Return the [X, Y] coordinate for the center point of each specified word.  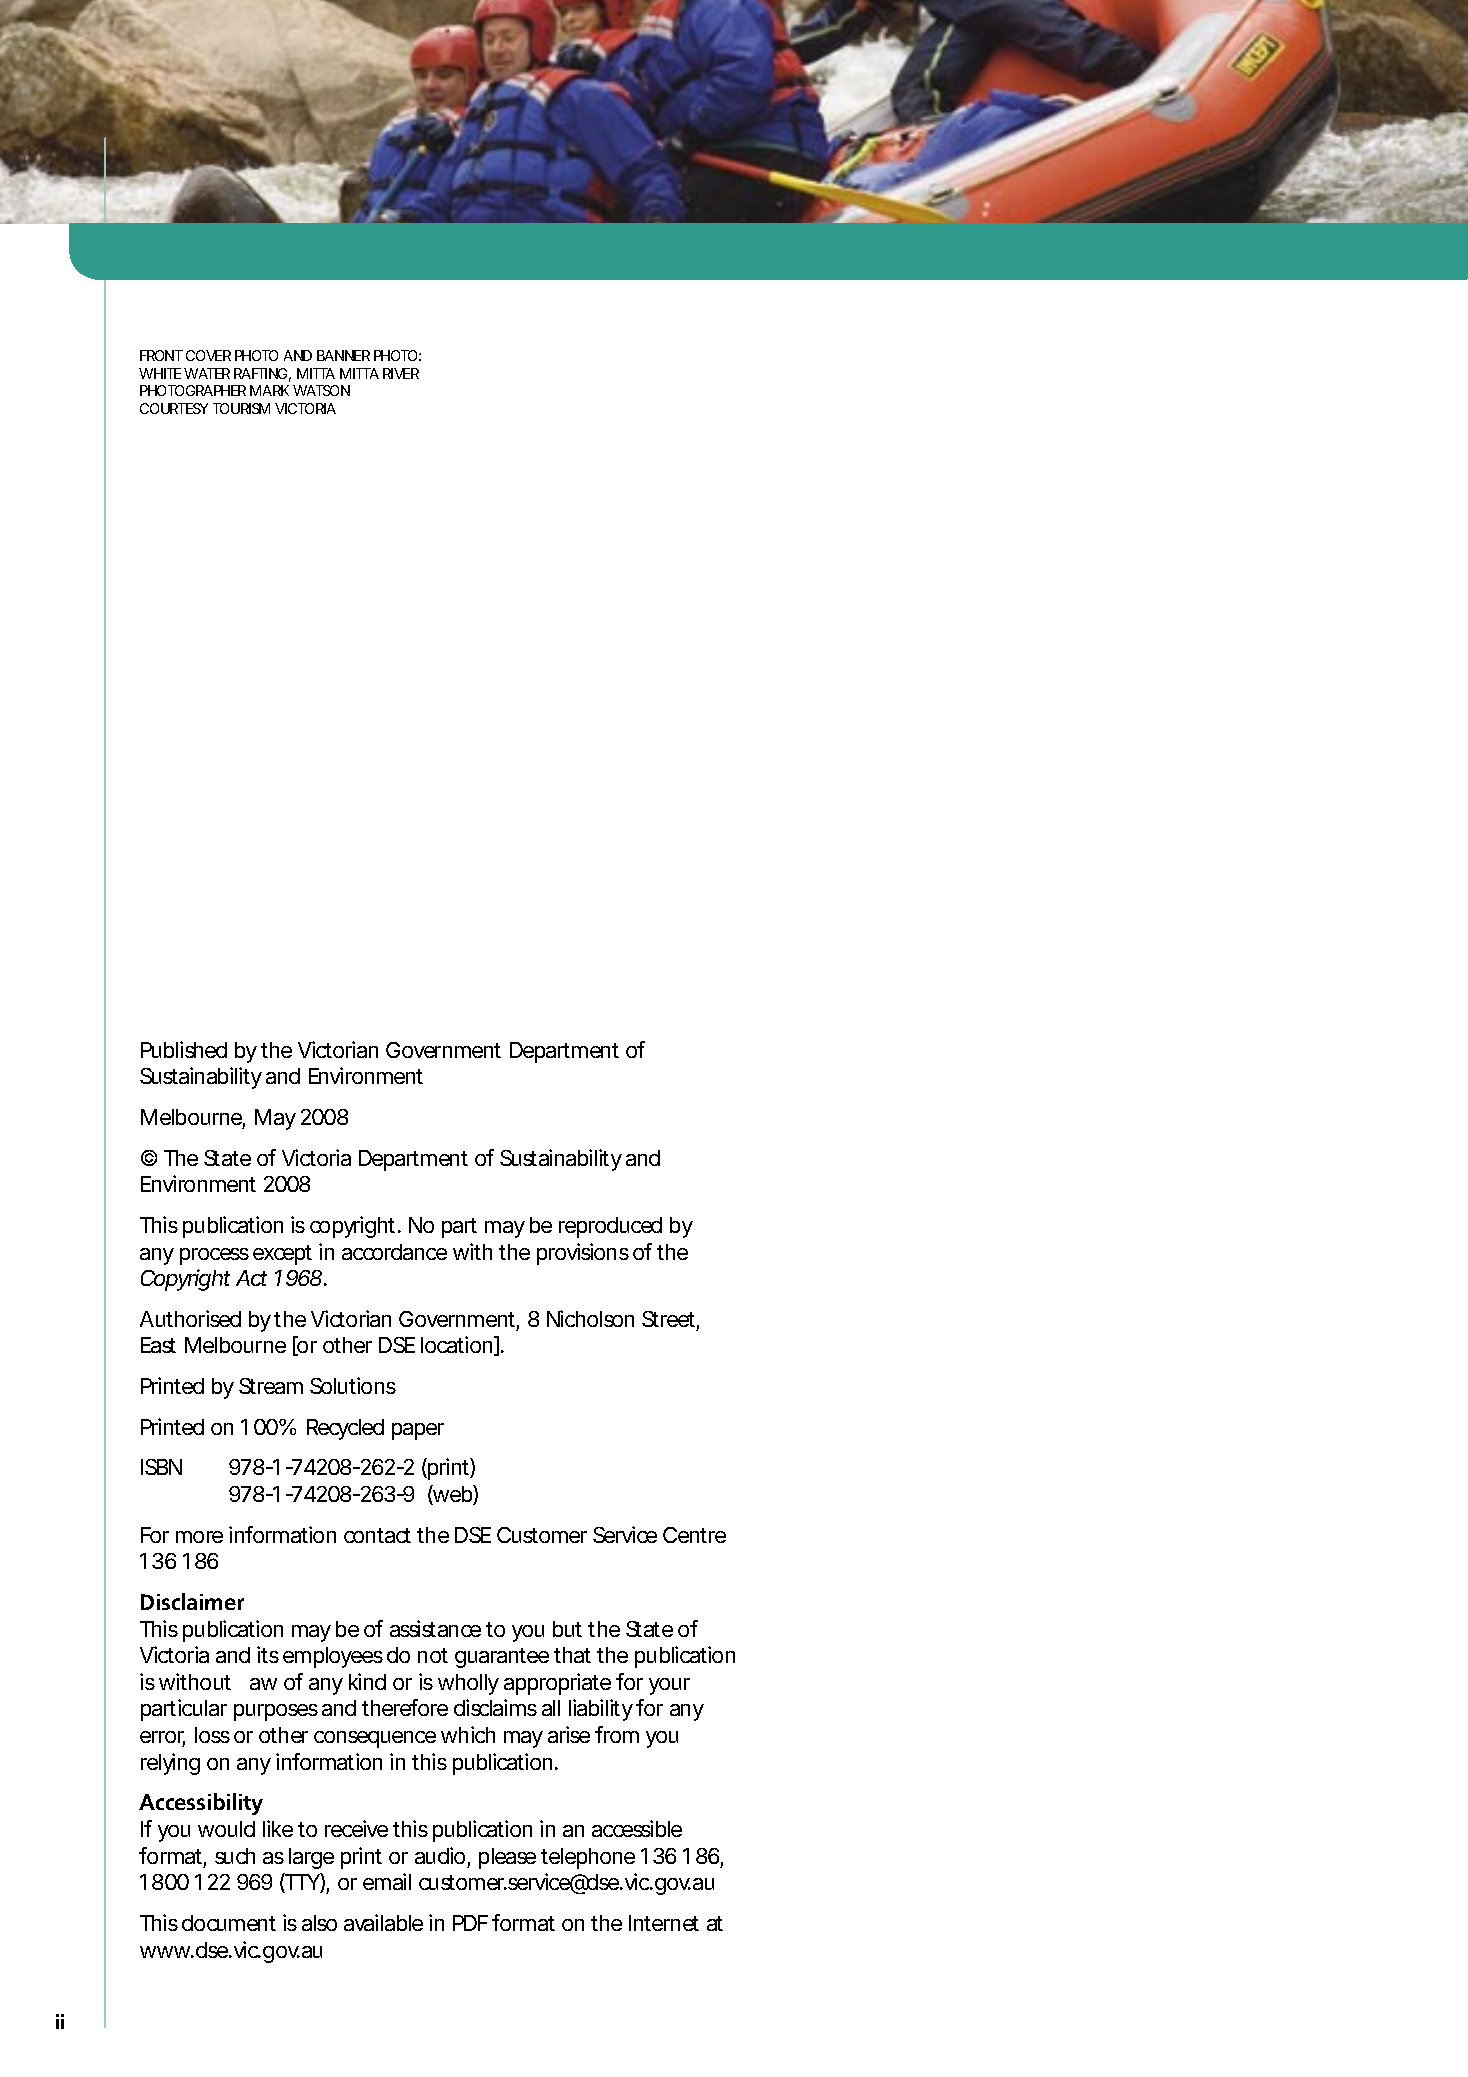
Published [184, 1049]
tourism [241, 408]
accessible [637, 1828]
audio [440, 1855]
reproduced [610, 1227]
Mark [269, 390]
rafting [260, 373]
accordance [394, 1252]
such [235, 1856]
